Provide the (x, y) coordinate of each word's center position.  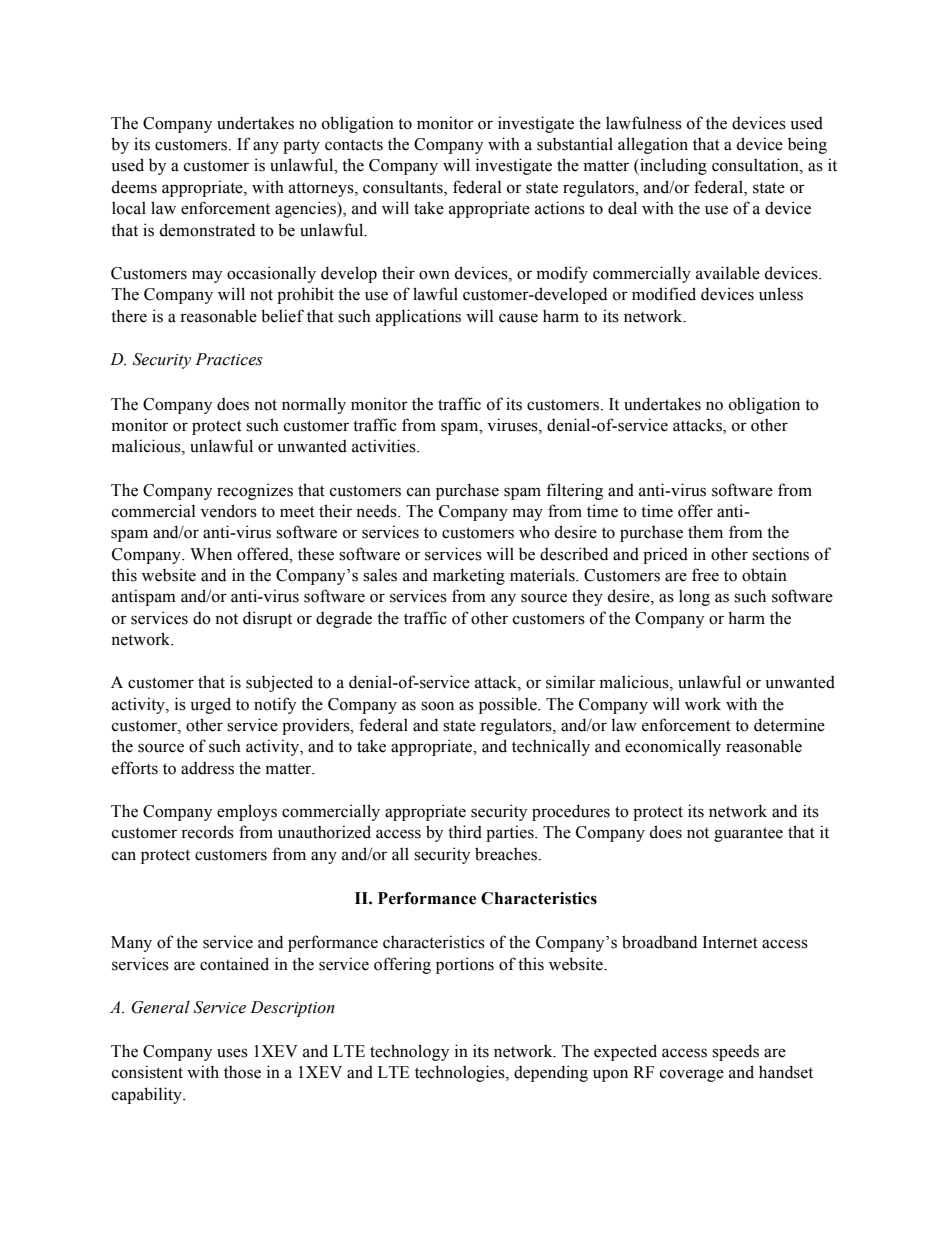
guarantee (748, 834)
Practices (229, 359)
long (694, 597)
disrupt (267, 619)
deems (134, 187)
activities (385, 446)
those (242, 1072)
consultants (404, 187)
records (207, 832)
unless (781, 294)
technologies (461, 1073)
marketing (469, 576)
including (672, 166)
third (465, 832)
